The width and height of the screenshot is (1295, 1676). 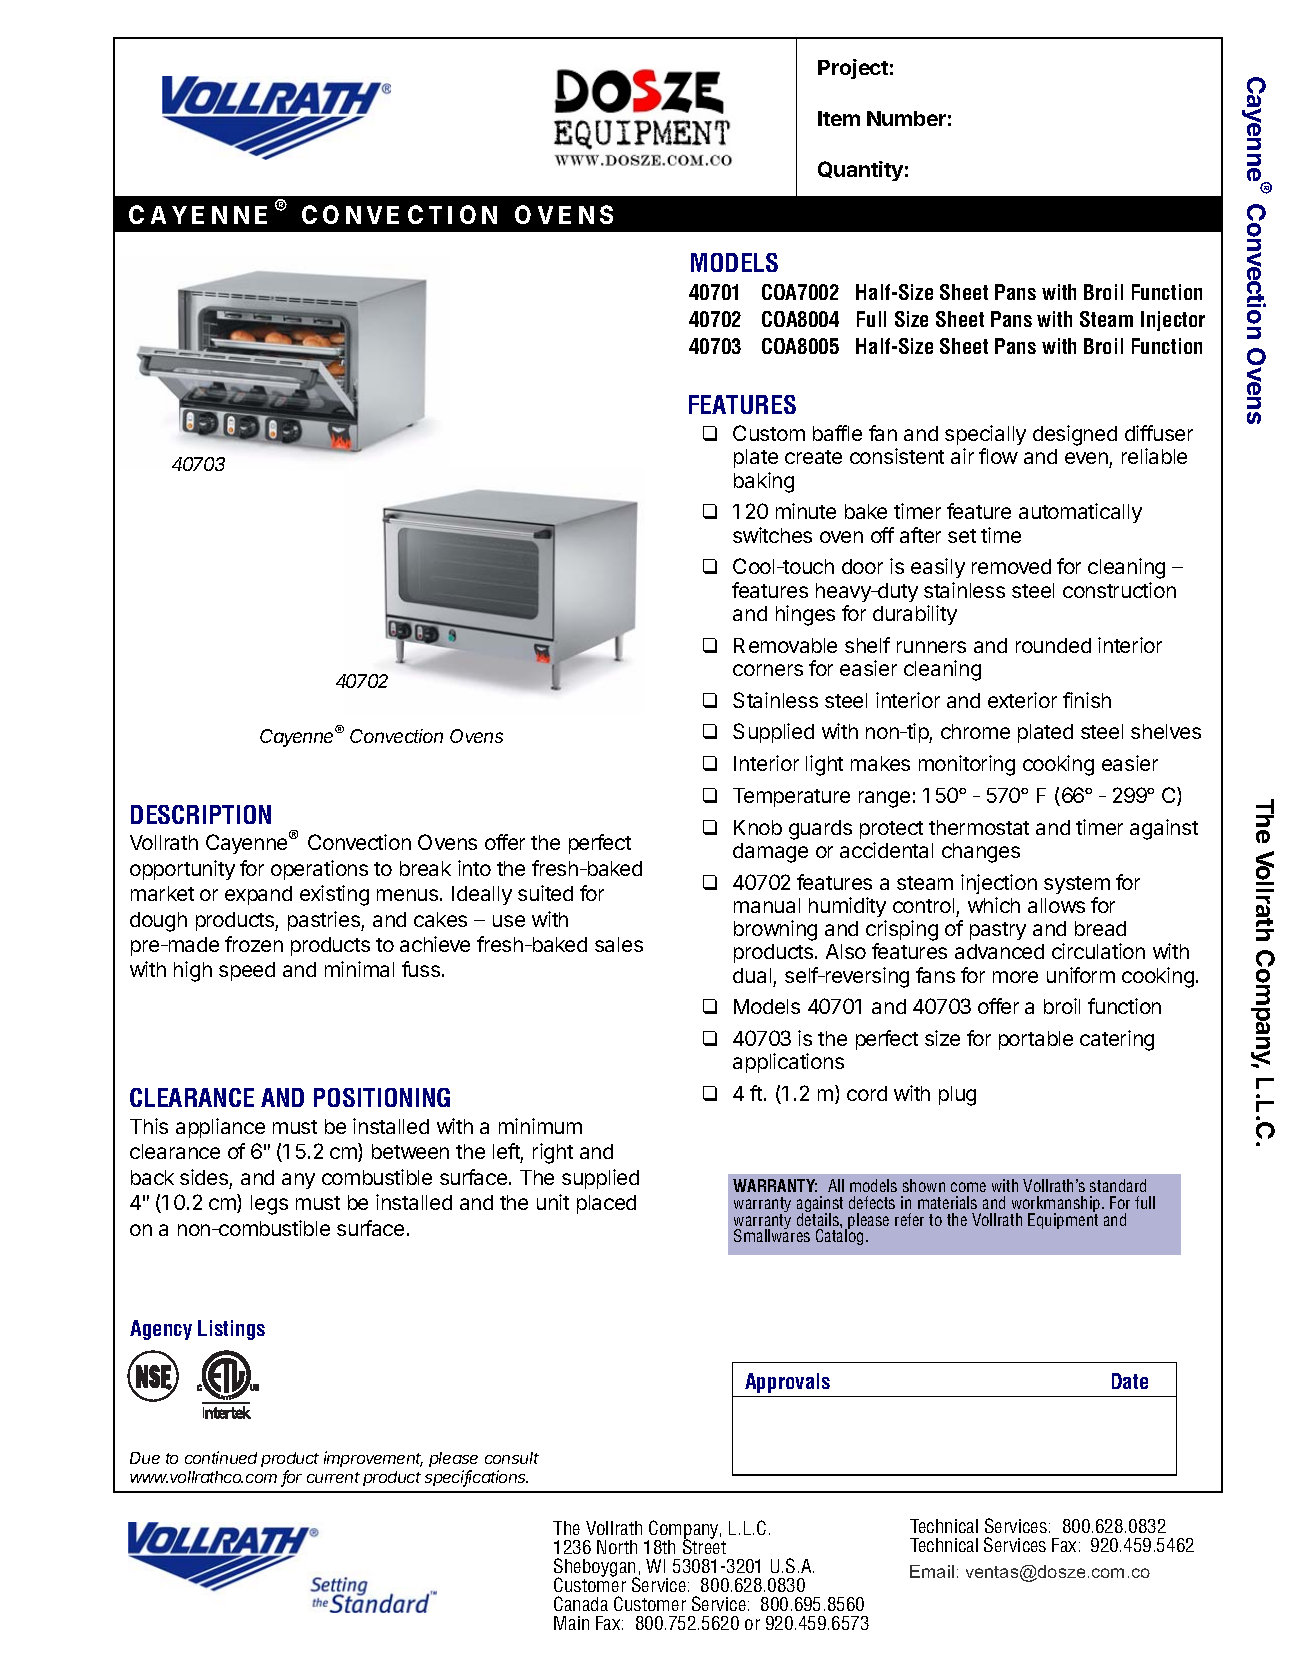 What do you see at coordinates (617, 1547) in the screenshot?
I see `North` at bounding box center [617, 1547].
